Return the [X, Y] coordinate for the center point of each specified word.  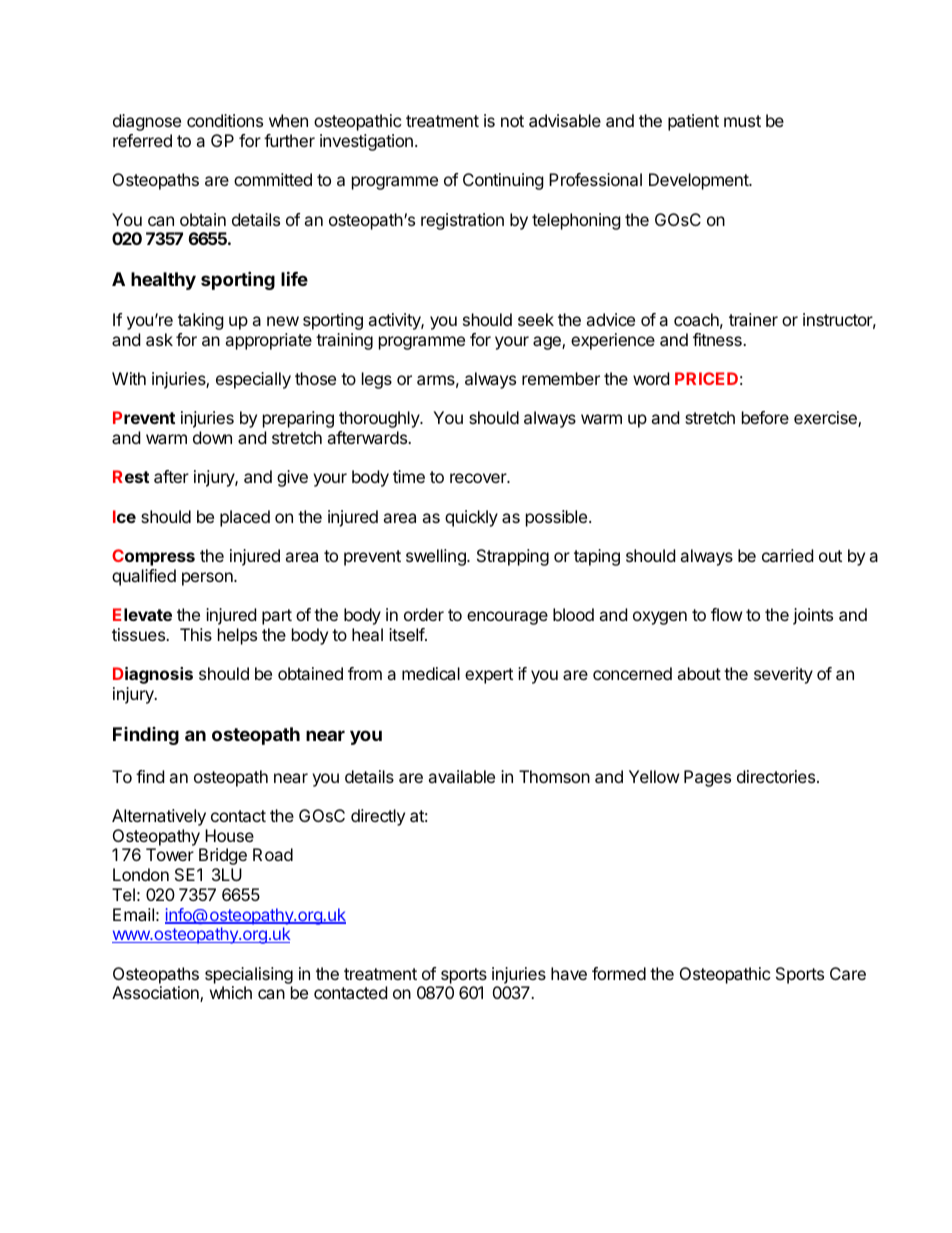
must [742, 121]
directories [776, 776]
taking [201, 321]
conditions [225, 120]
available [461, 776]
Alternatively [159, 817]
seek [536, 319]
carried [787, 555]
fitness [718, 339]
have [569, 973]
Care [848, 973]
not [512, 121]
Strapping [513, 557]
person [208, 579]
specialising [249, 975]
